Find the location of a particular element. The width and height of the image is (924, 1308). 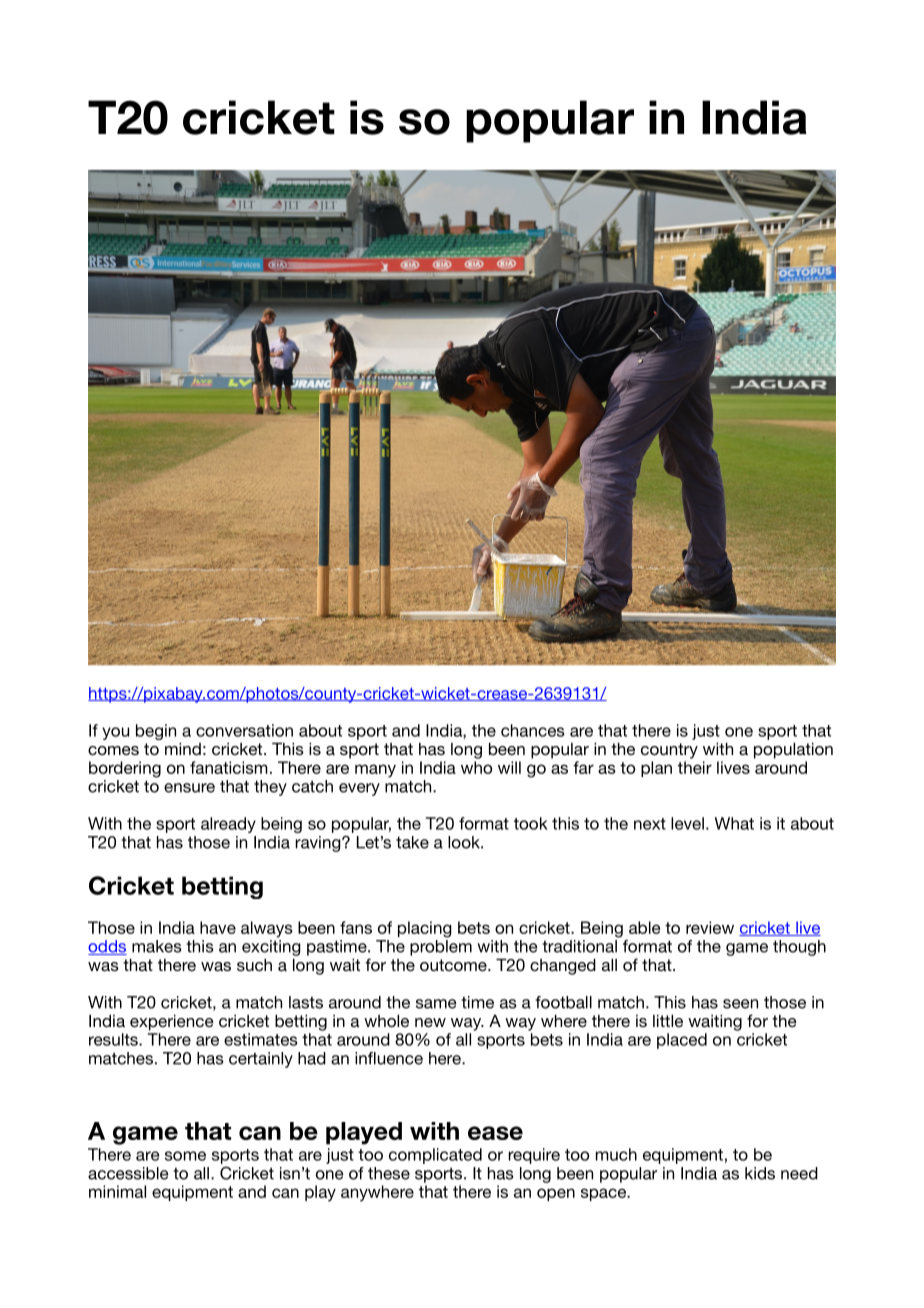

makes is located at coordinates (157, 946).
